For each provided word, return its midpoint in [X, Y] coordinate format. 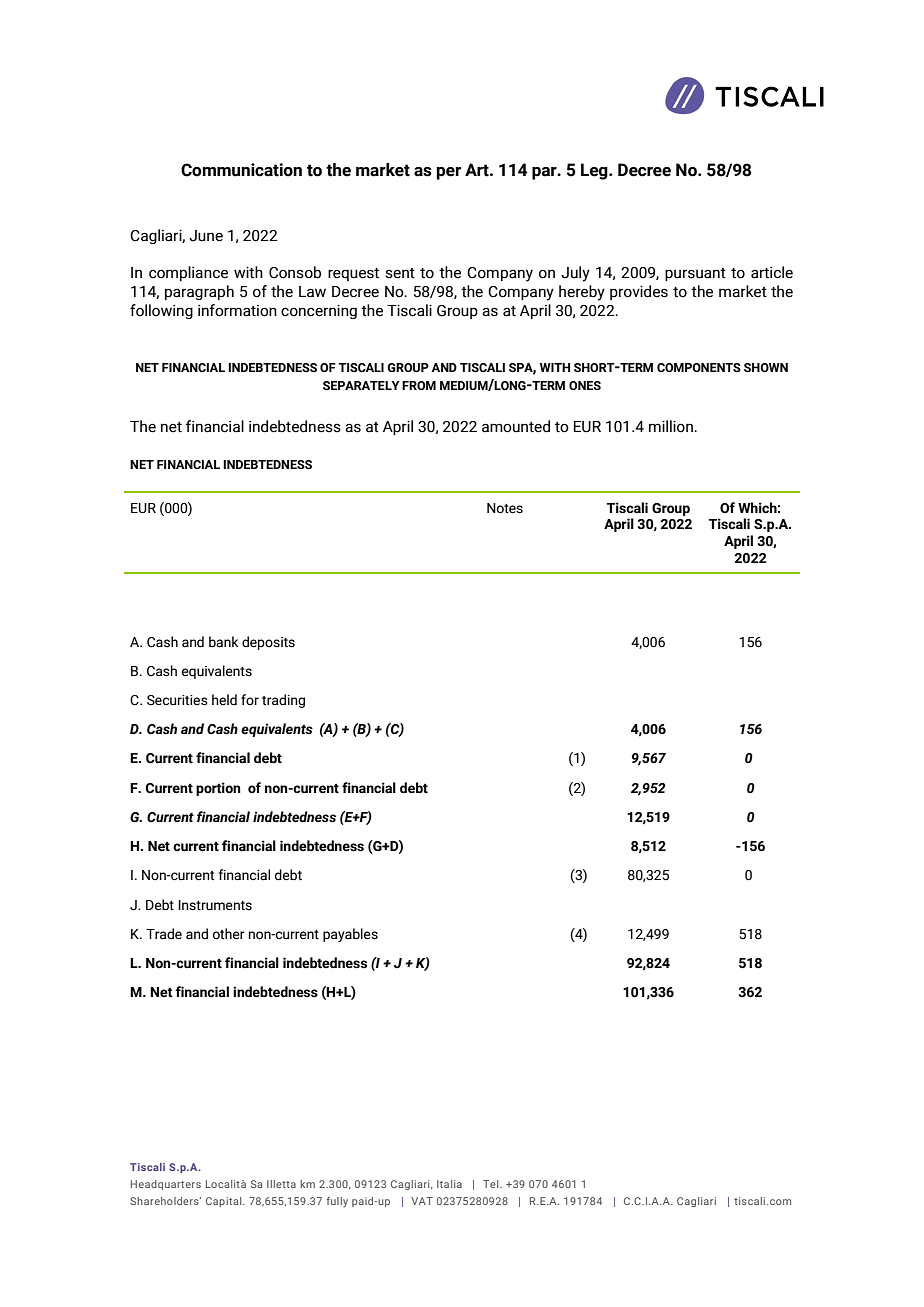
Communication [241, 170]
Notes [505, 508]
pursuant [695, 274]
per [448, 173]
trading [283, 701]
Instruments [215, 905]
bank [223, 642]
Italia [449, 1184]
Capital [225, 1202]
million [672, 426]
